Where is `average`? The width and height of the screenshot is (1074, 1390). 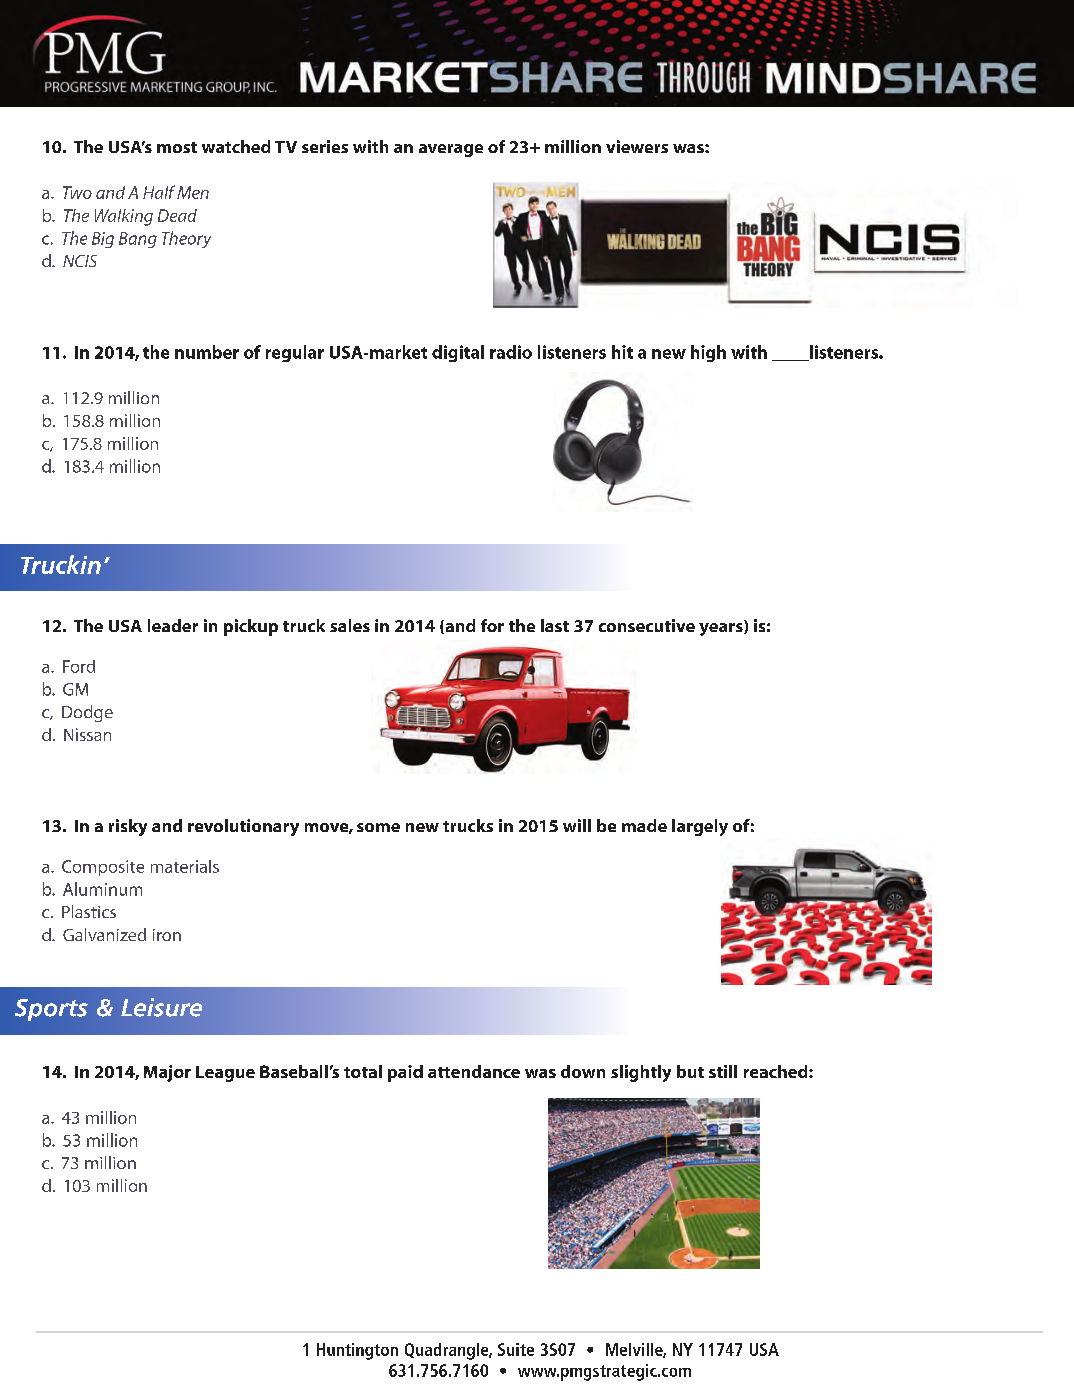
average is located at coordinates (451, 150).
